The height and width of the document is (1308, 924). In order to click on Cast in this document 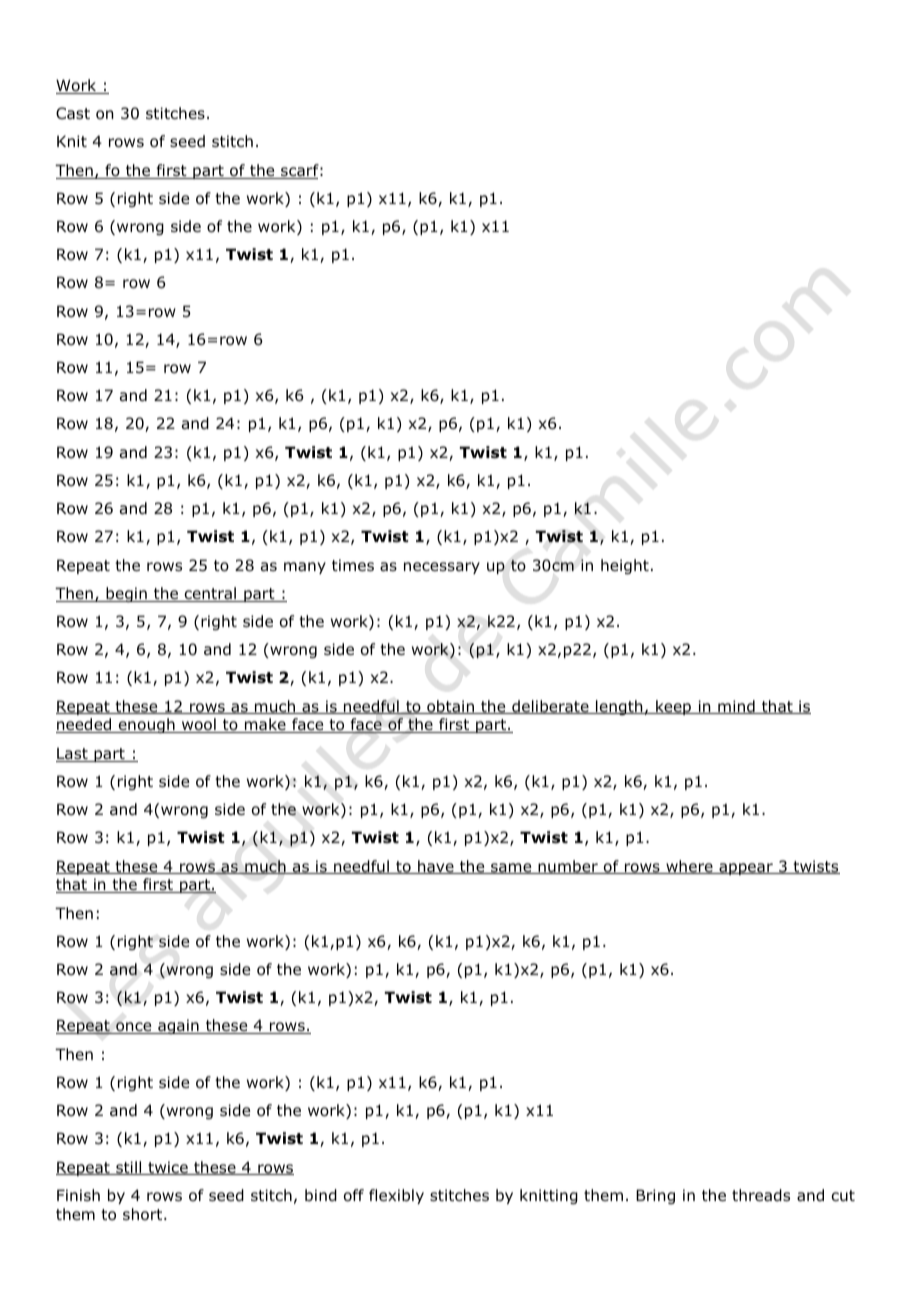, I will do `click(73, 113)`.
